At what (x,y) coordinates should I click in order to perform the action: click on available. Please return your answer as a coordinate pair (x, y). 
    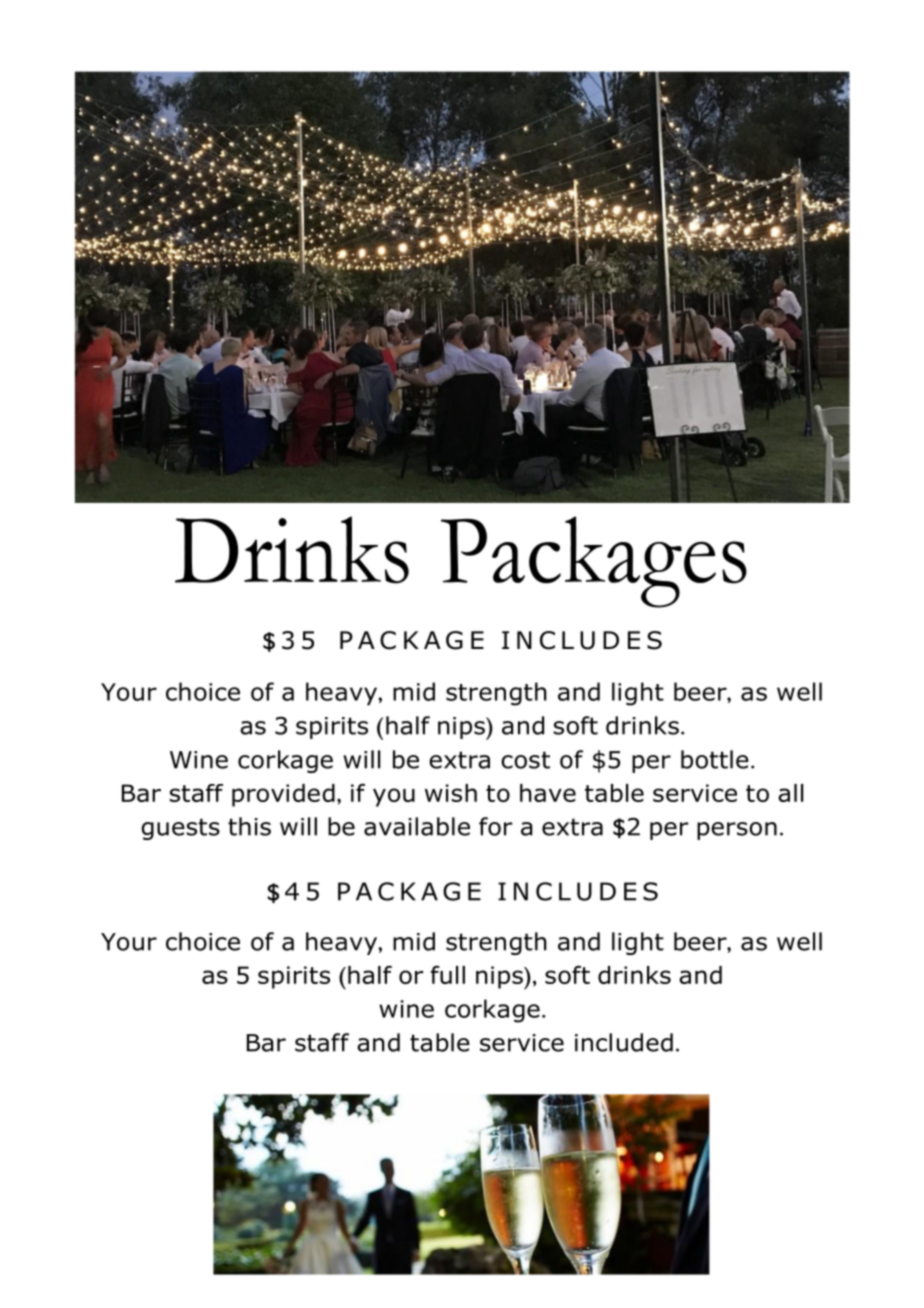
    Looking at the image, I should click on (417, 826).
